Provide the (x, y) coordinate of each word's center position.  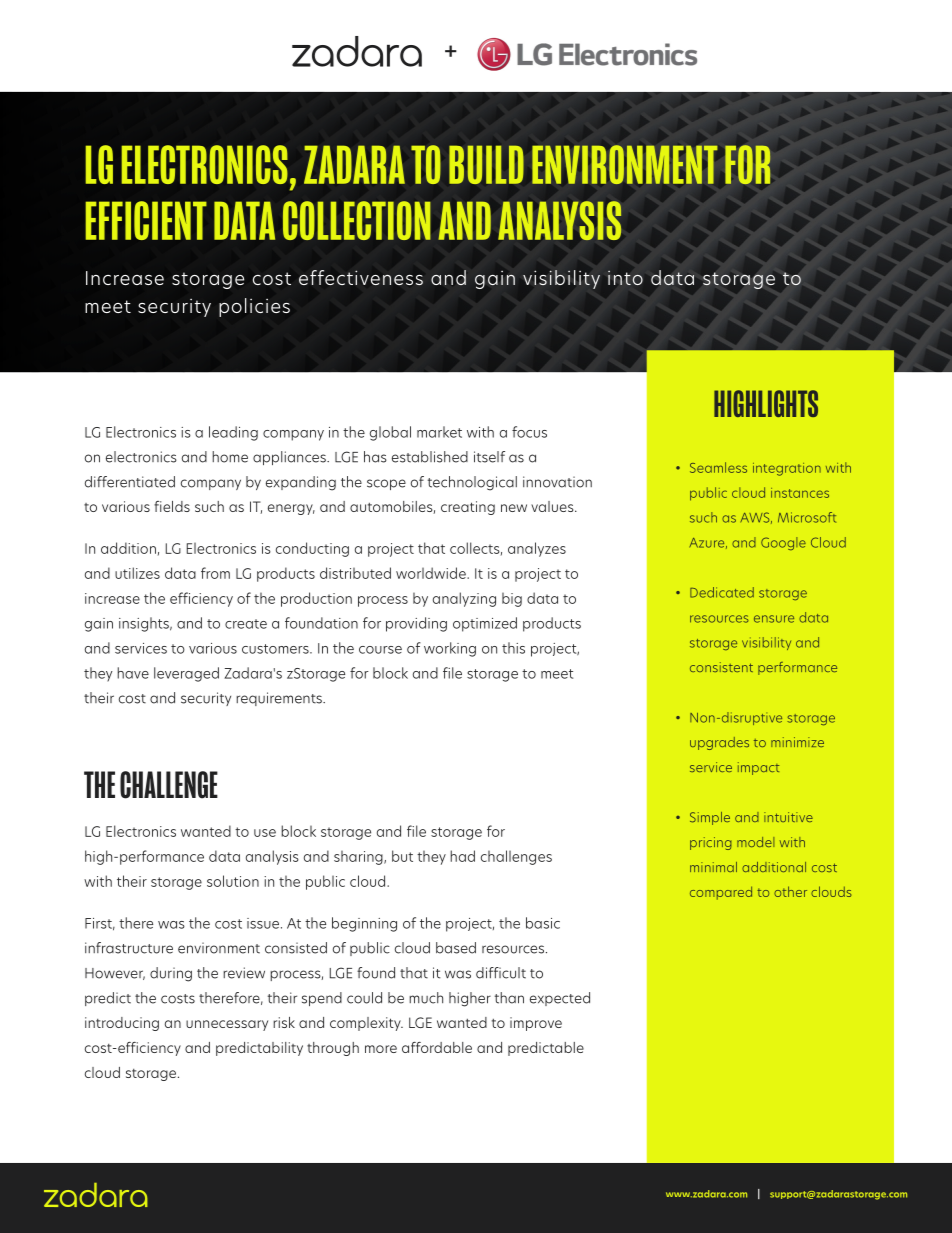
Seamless (718, 467)
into (625, 278)
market (439, 432)
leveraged (186, 674)
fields (172, 506)
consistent (721, 667)
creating (468, 508)
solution (233, 881)
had (462, 856)
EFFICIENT (146, 220)
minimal (713, 867)
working (450, 649)
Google (783, 543)
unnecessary (227, 1025)
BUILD (486, 164)
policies (254, 307)
